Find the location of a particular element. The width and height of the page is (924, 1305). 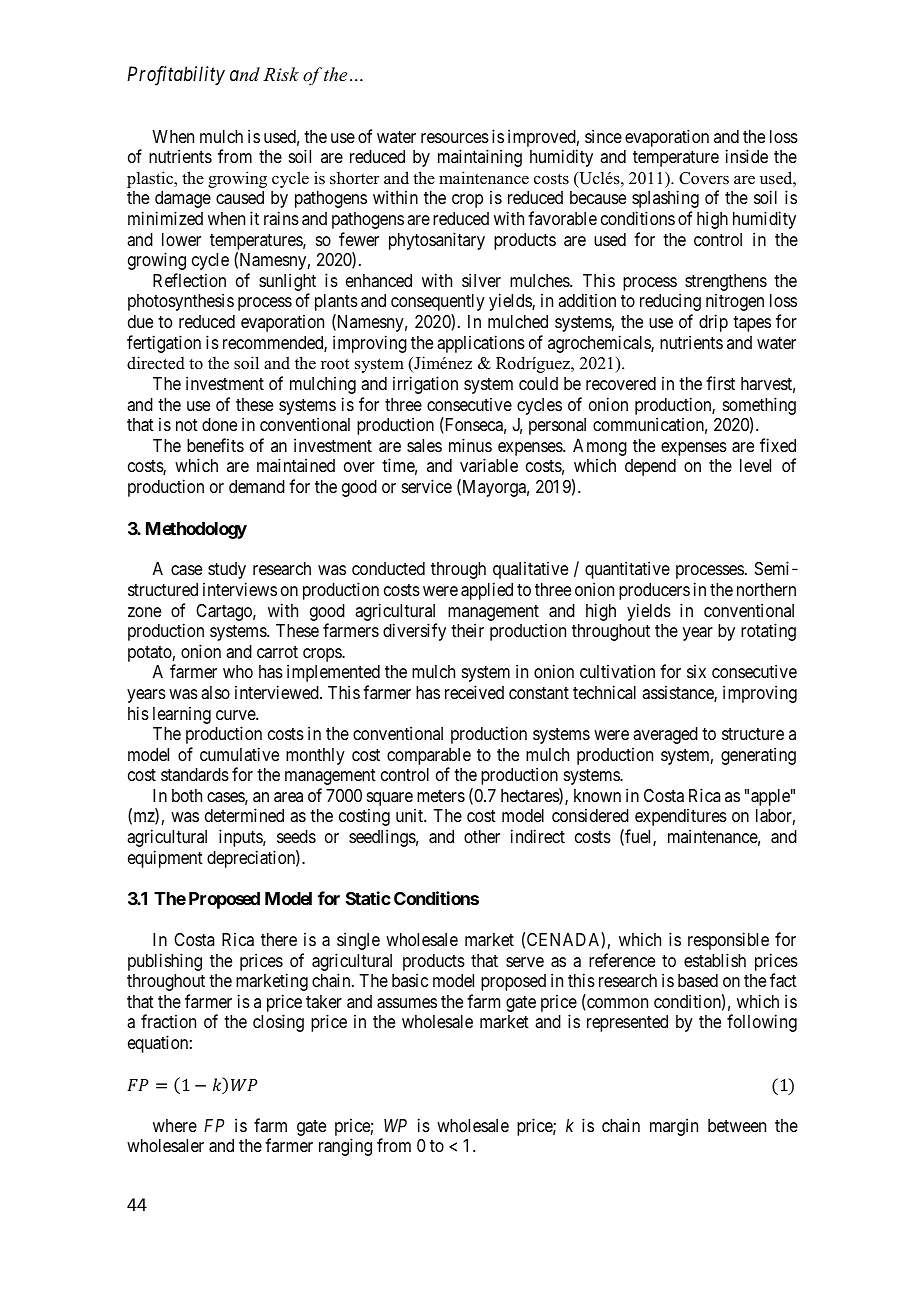

between is located at coordinates (737, 1125).
